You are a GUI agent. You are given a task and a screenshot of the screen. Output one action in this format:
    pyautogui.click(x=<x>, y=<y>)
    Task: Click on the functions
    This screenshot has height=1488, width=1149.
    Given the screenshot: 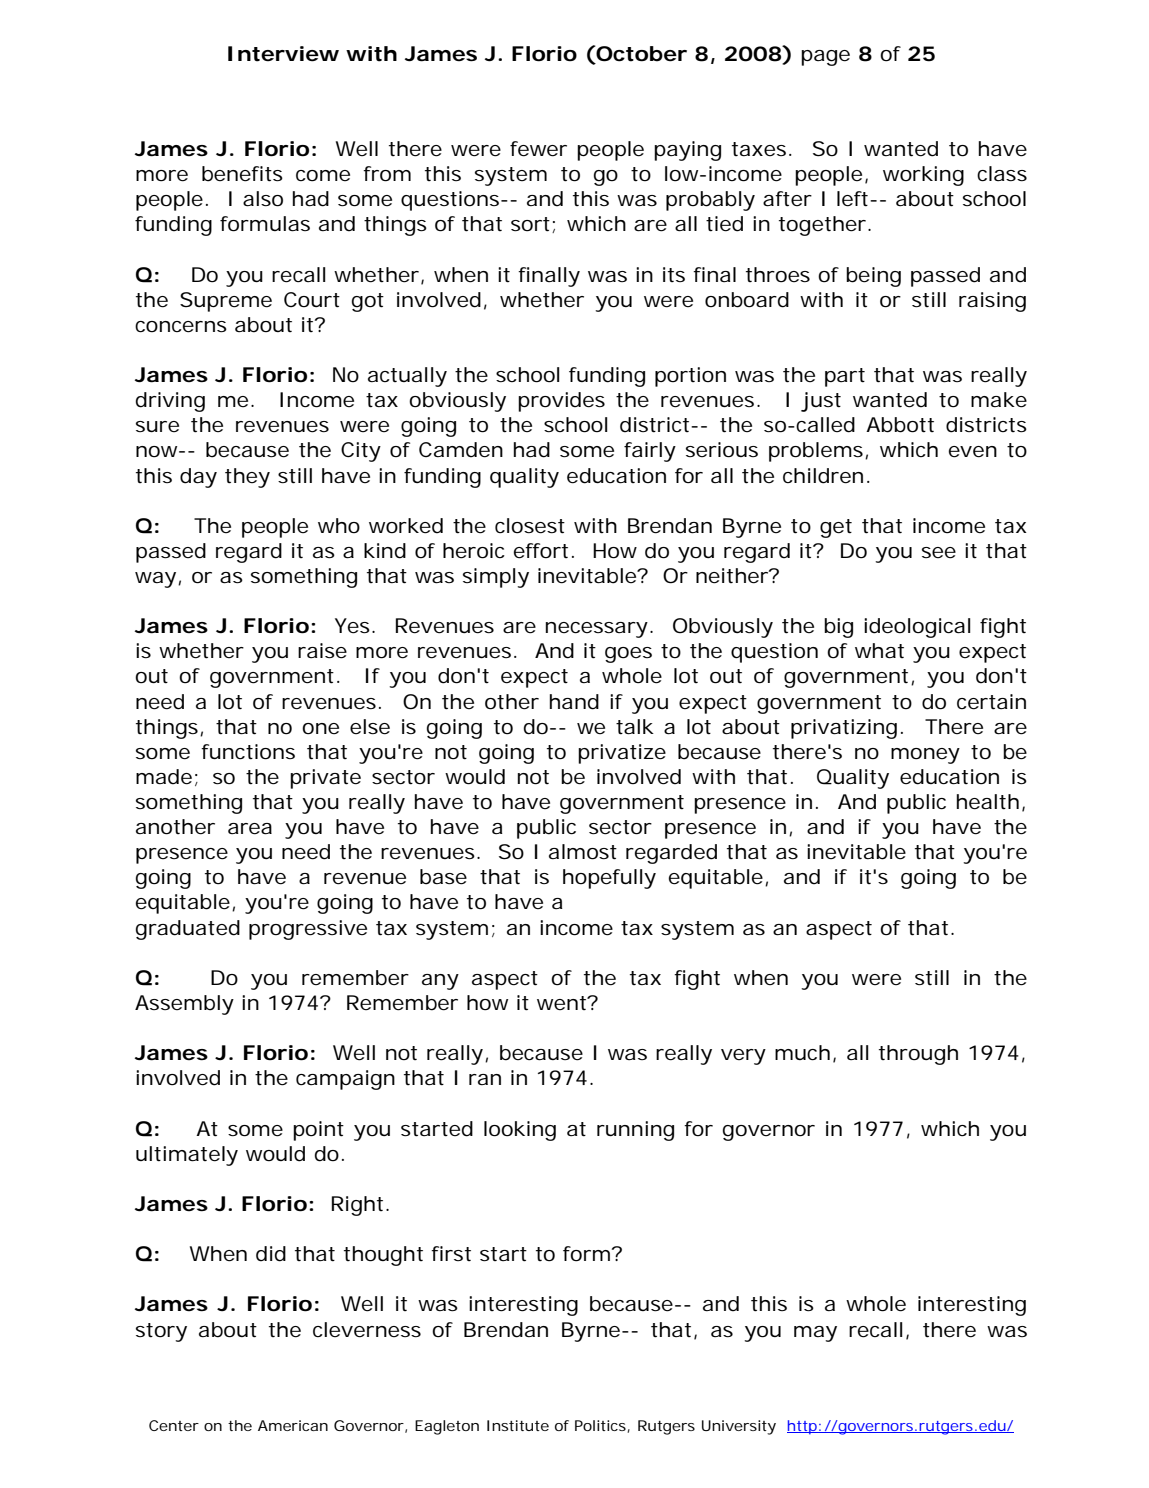 What is the action you would take?
    pyautogui.click(x=248, y=752)
